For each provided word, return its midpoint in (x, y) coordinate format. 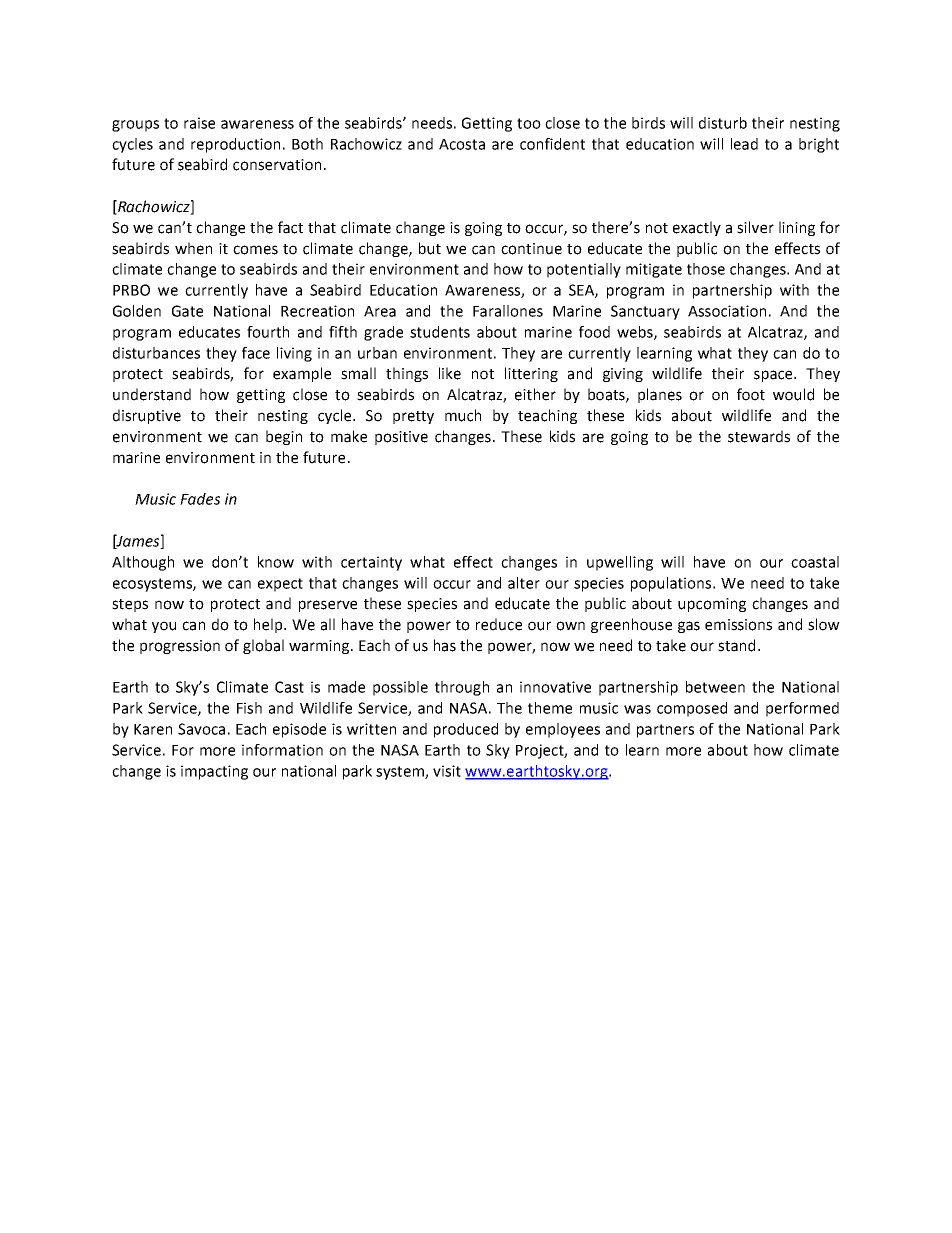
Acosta (462, 144)
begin (284, 437)
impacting (214, 772)
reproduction (235, 145)
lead (744, 144)
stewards (759, 436)
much (463, 415)
